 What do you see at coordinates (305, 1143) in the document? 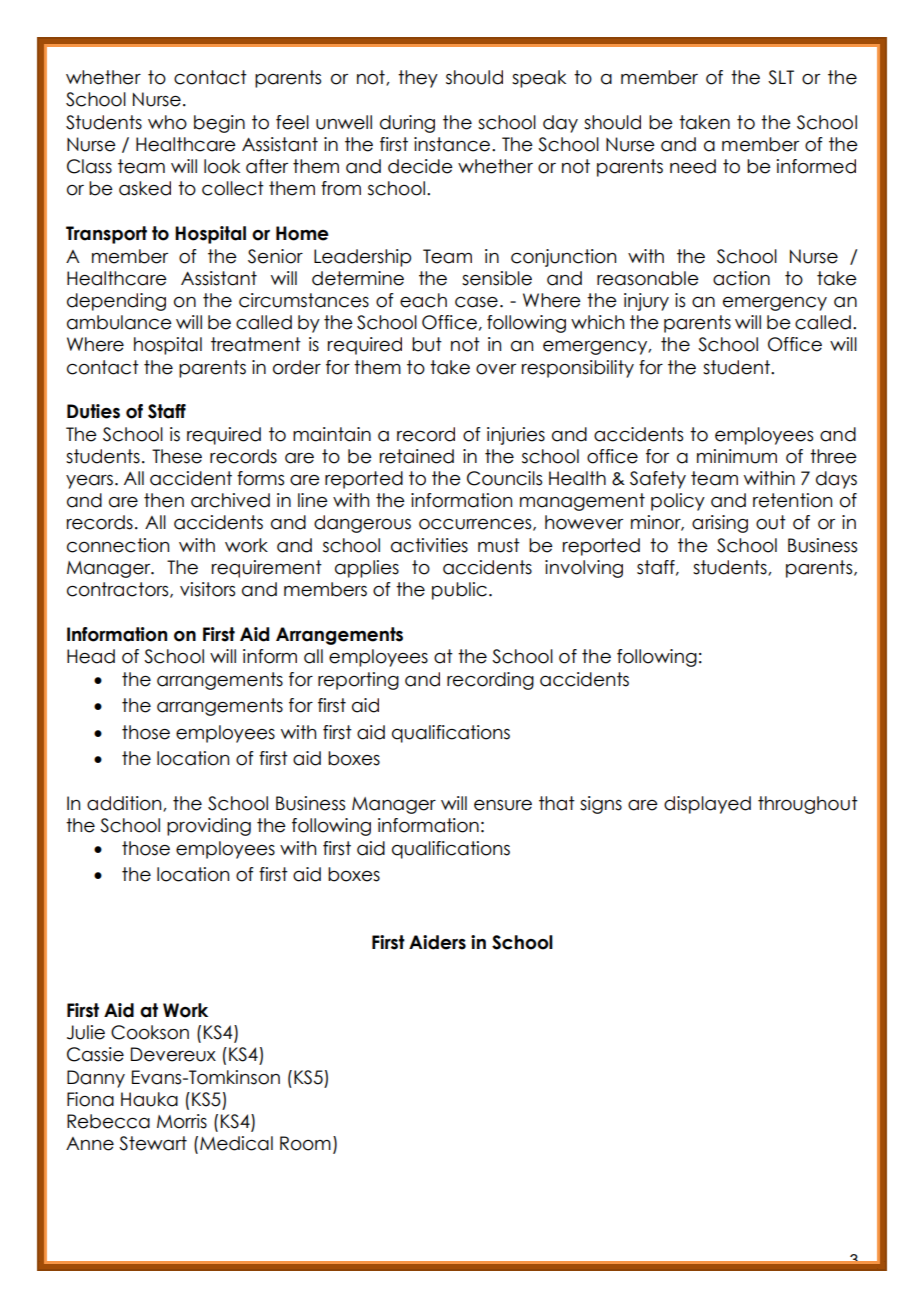
I see `Room` at bounding box center [305, 1143].
